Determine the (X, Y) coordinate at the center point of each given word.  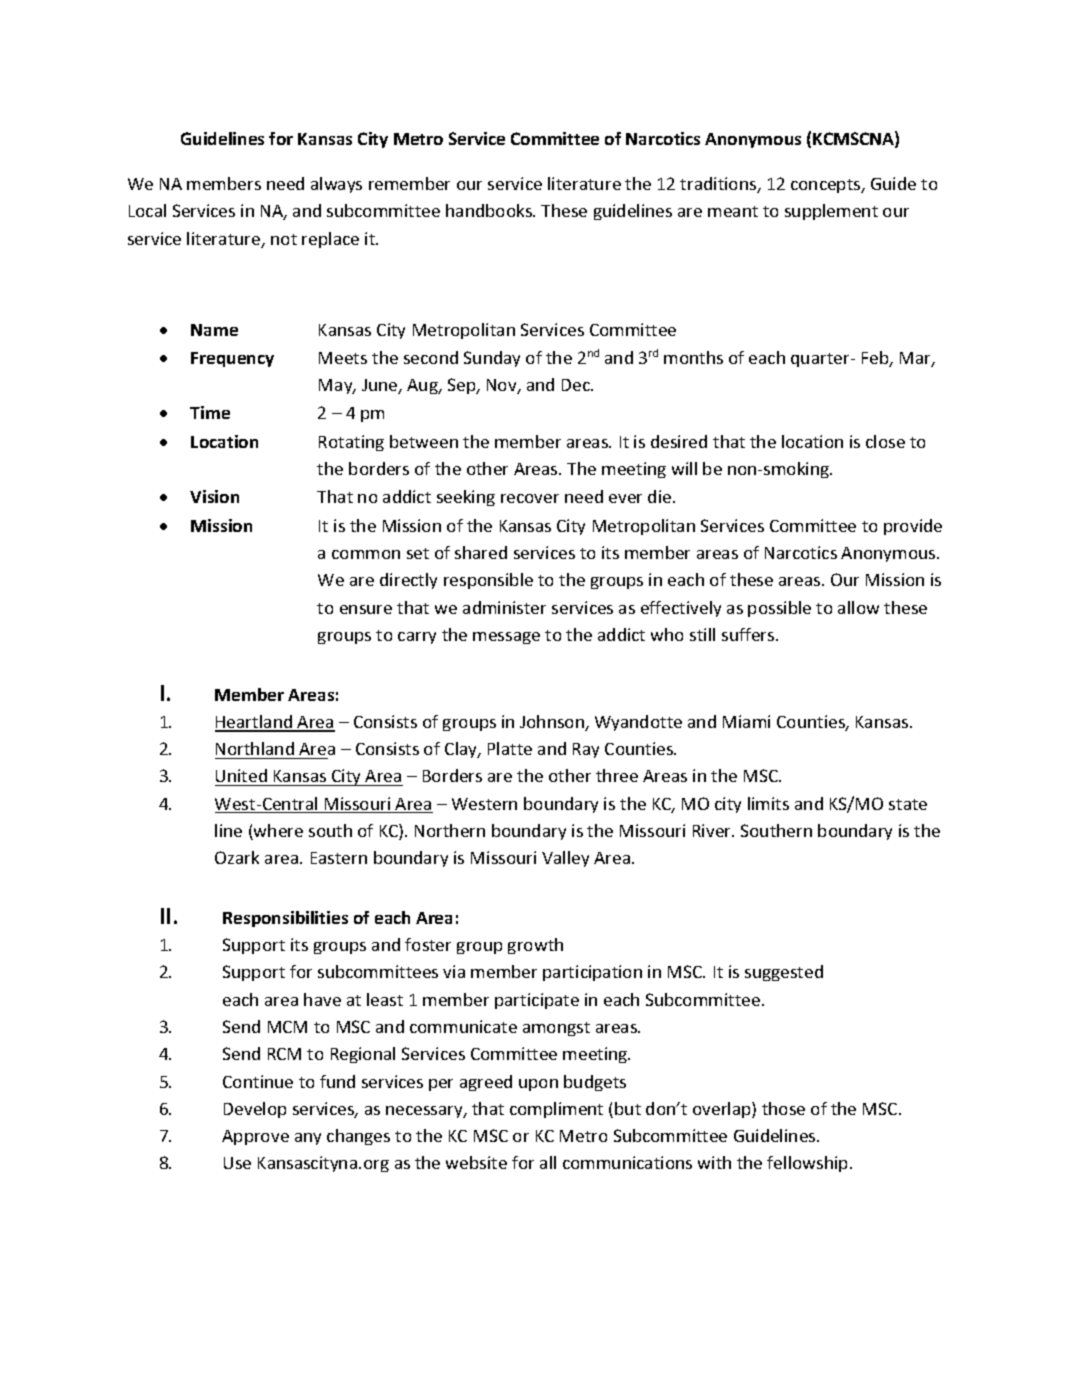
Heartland (254, 723)
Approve (255, 1137)
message (506, 638)
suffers (749, 634)
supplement (831, 212)
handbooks (490, 210)
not (284, 239)
